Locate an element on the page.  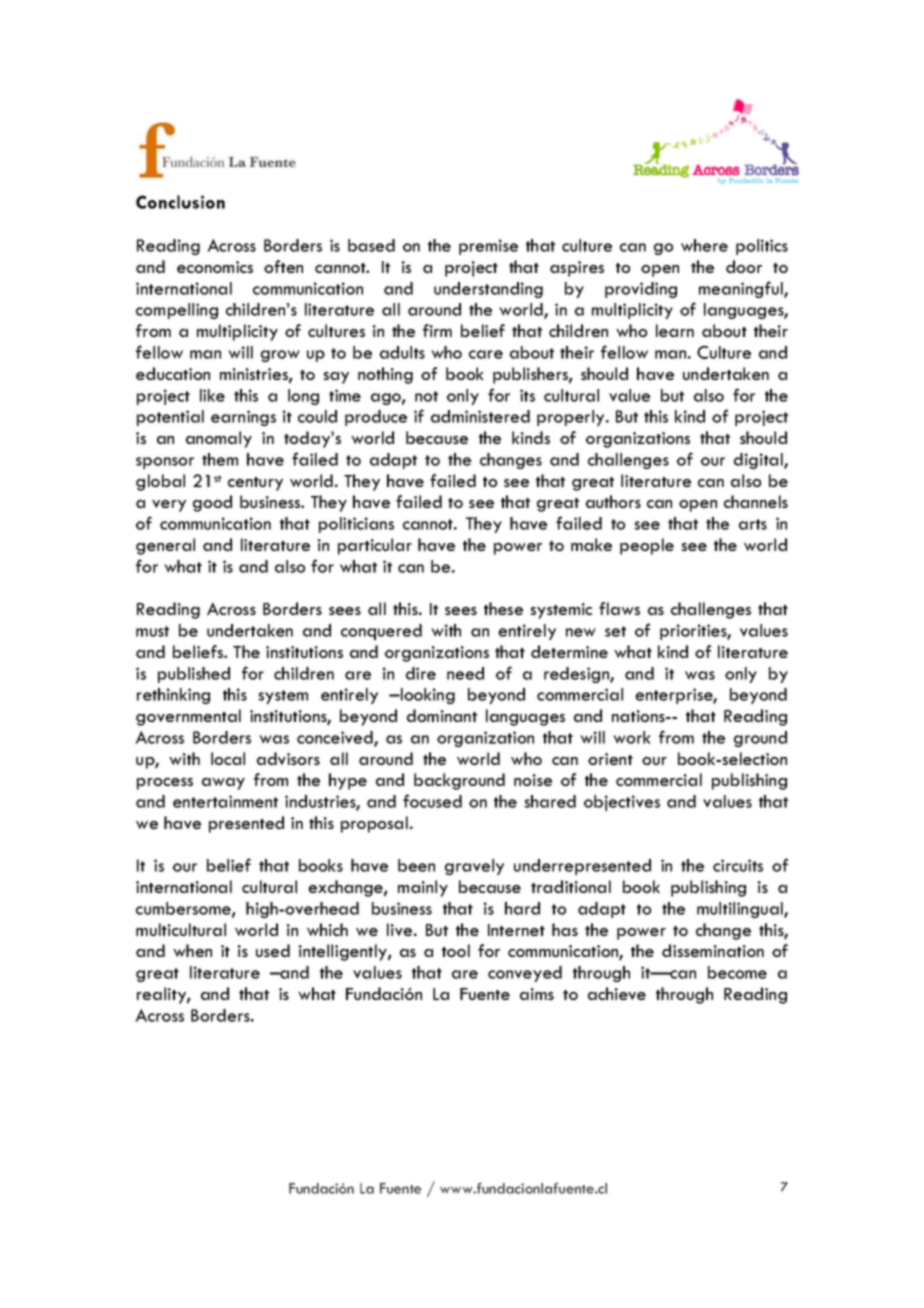
where is located at coordinates (704, 245).
